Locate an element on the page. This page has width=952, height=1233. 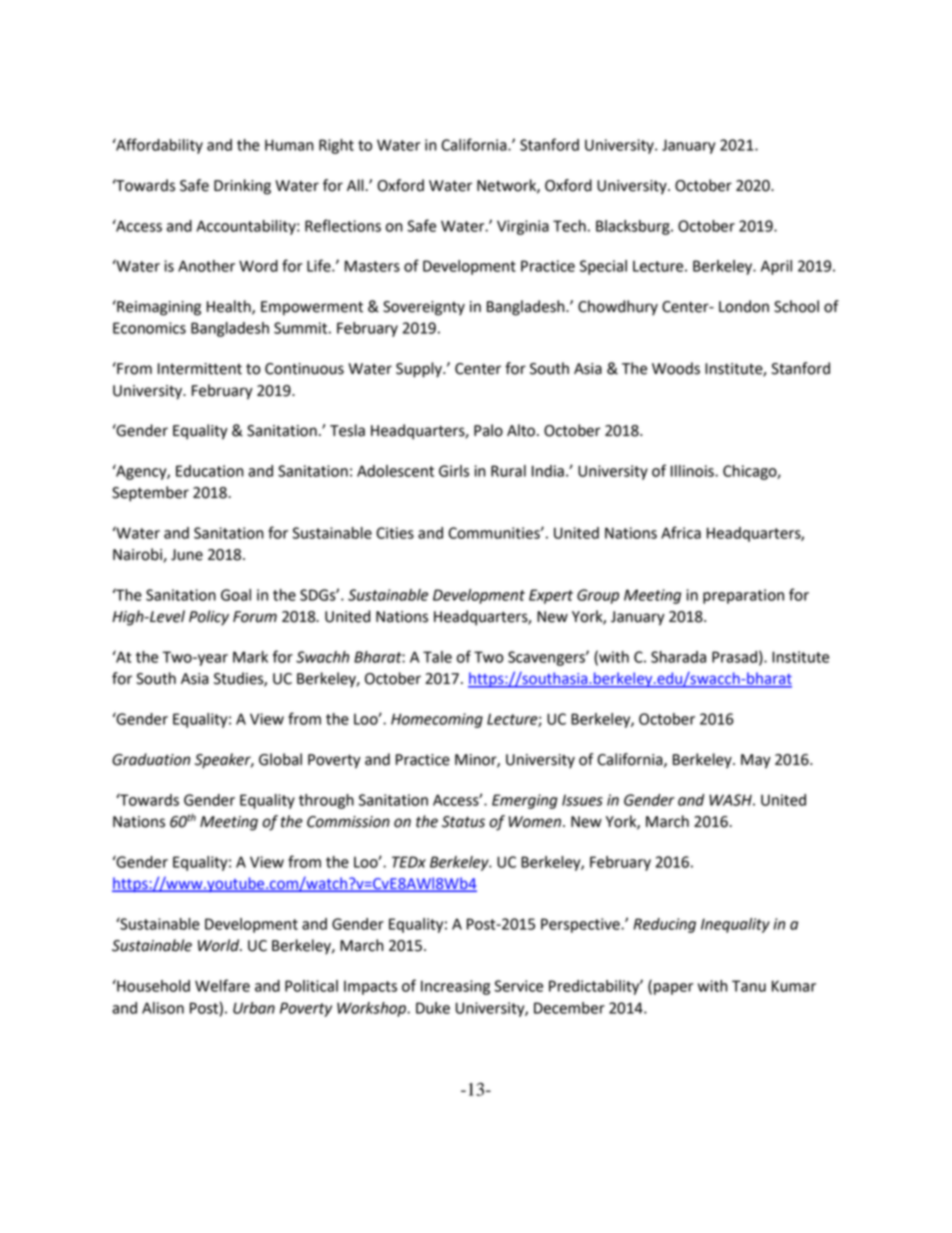
Goal is located at coordinates (236, 595).
